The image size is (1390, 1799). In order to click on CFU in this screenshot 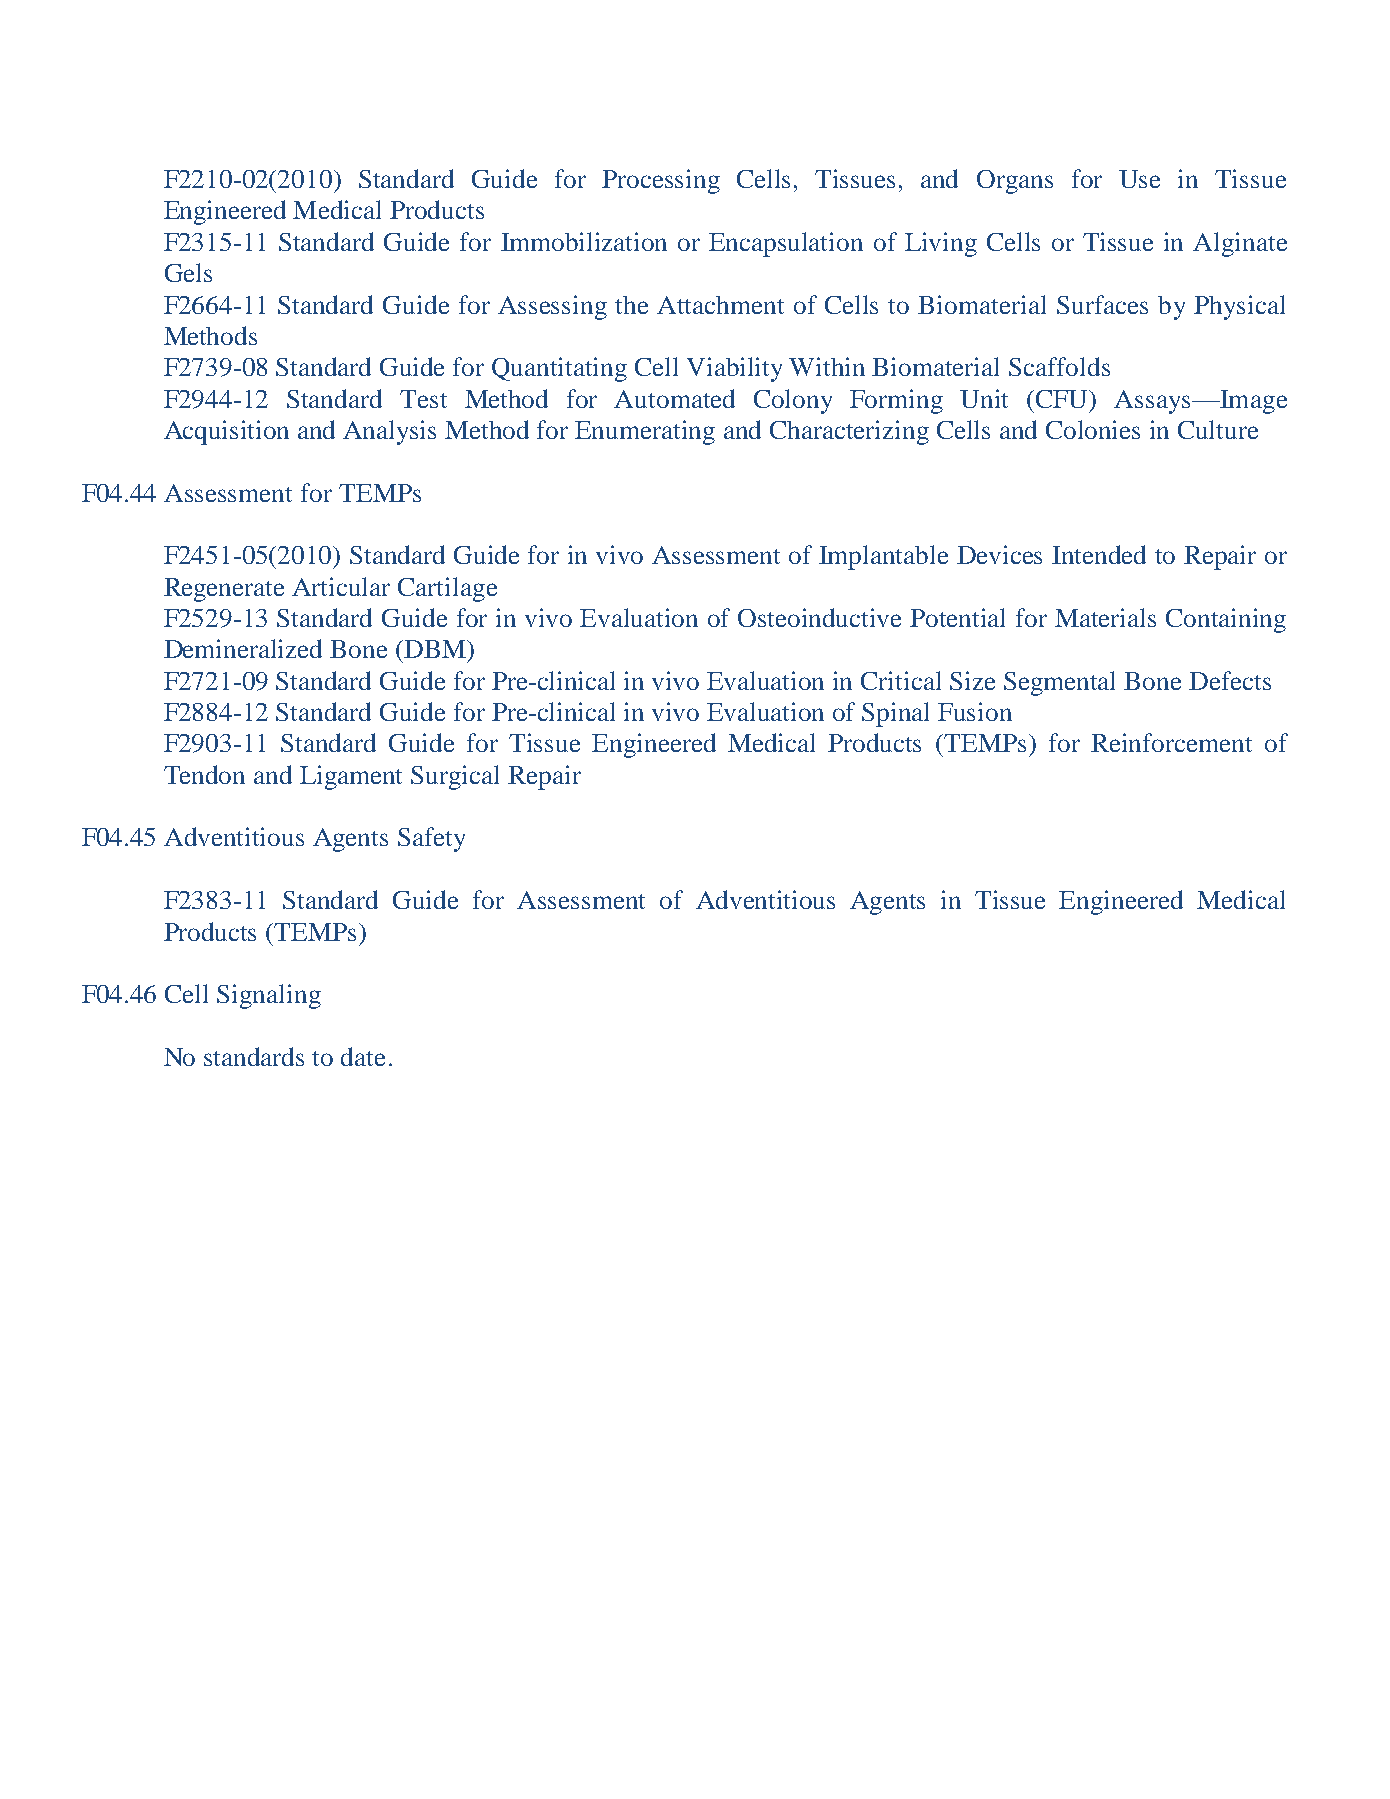, I will do `click(1063, 399)`.
